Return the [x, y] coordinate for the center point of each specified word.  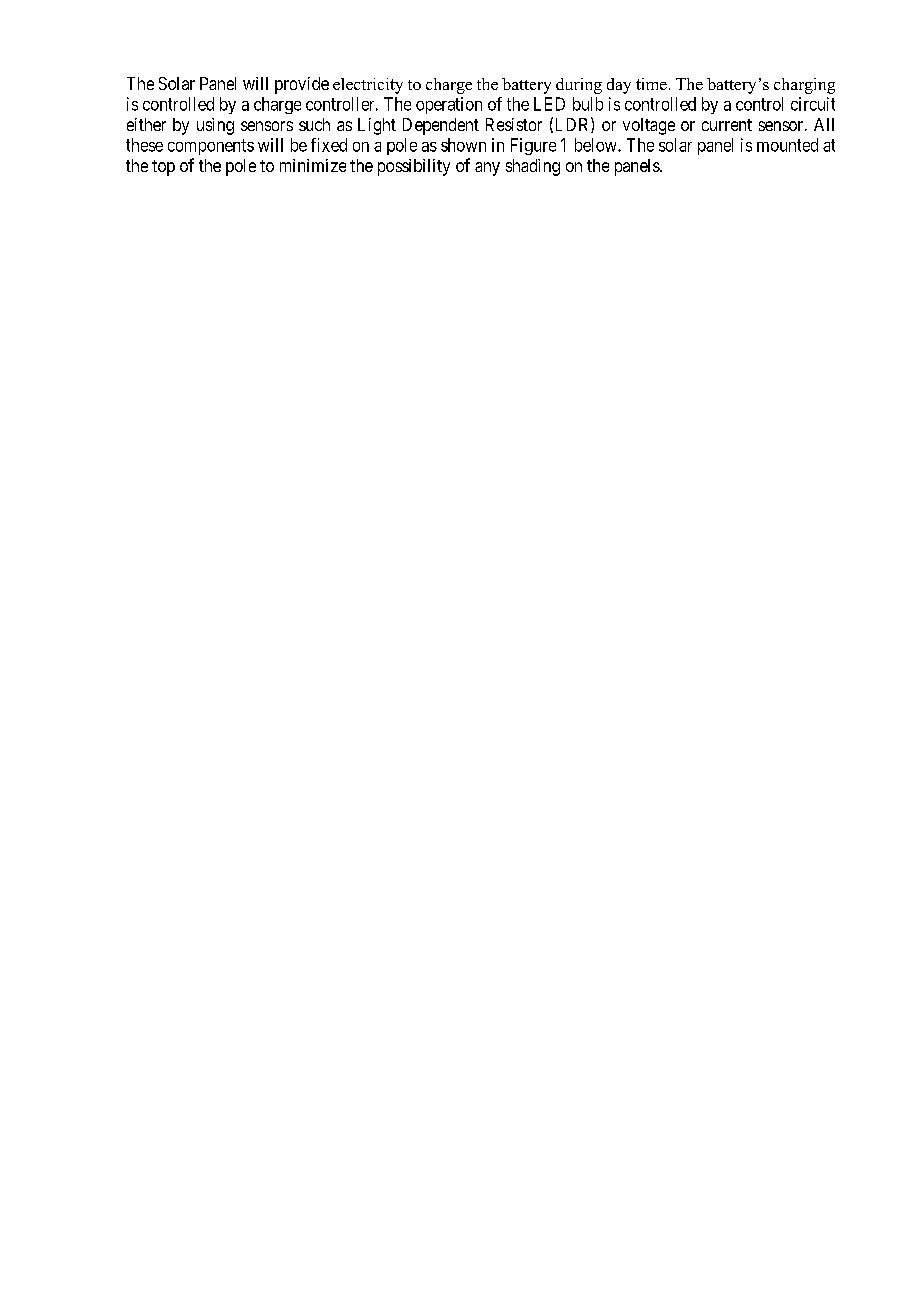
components [211, 147]
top [163, 168]
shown [463, 145]
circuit [813, 104]
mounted [787, 145]
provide [302, 85]
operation [449, 105]
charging [804, 86]
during [579, 86]
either [146, 124]
